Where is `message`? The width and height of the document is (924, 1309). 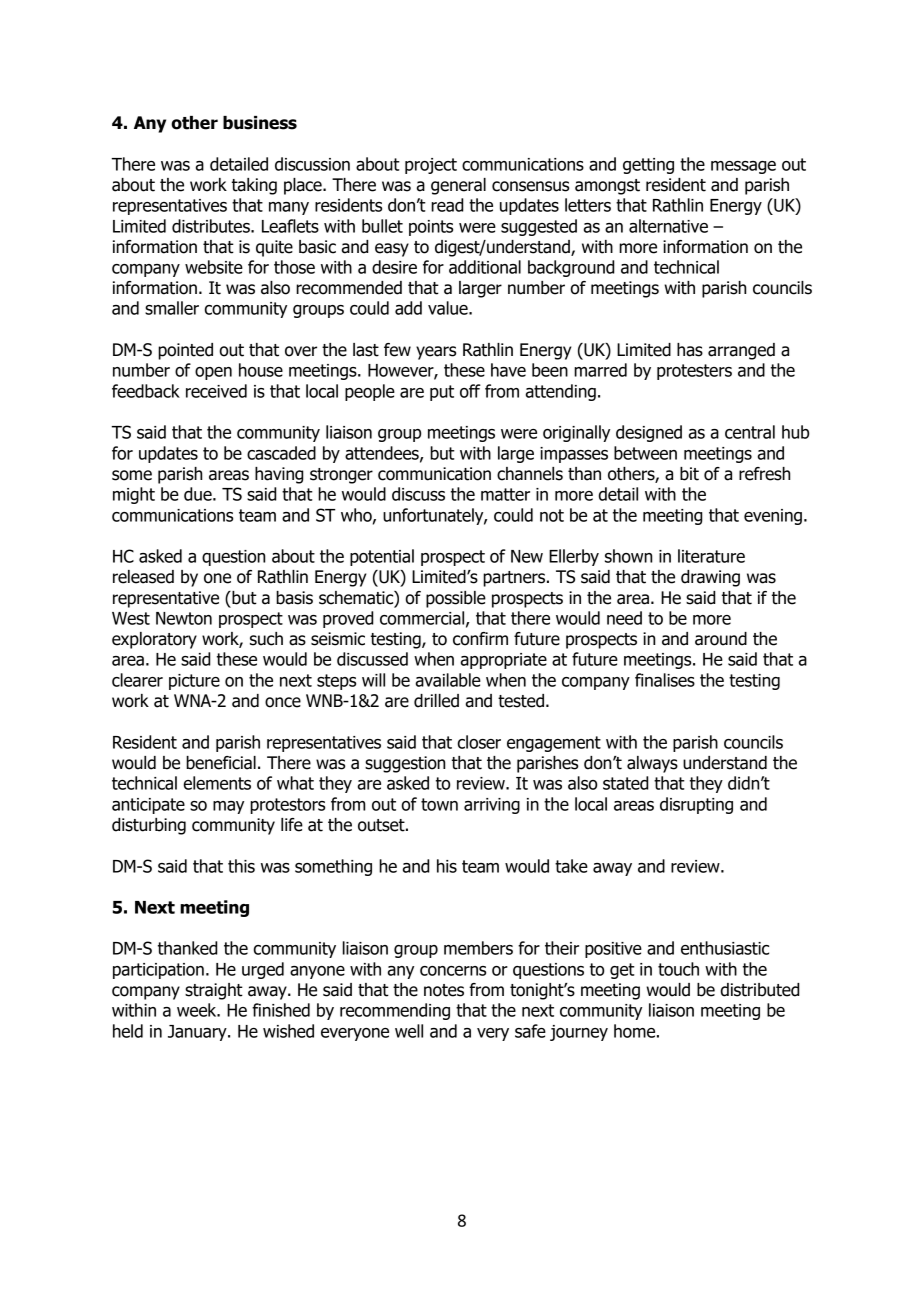 message is located at coordinates (743, 167).
